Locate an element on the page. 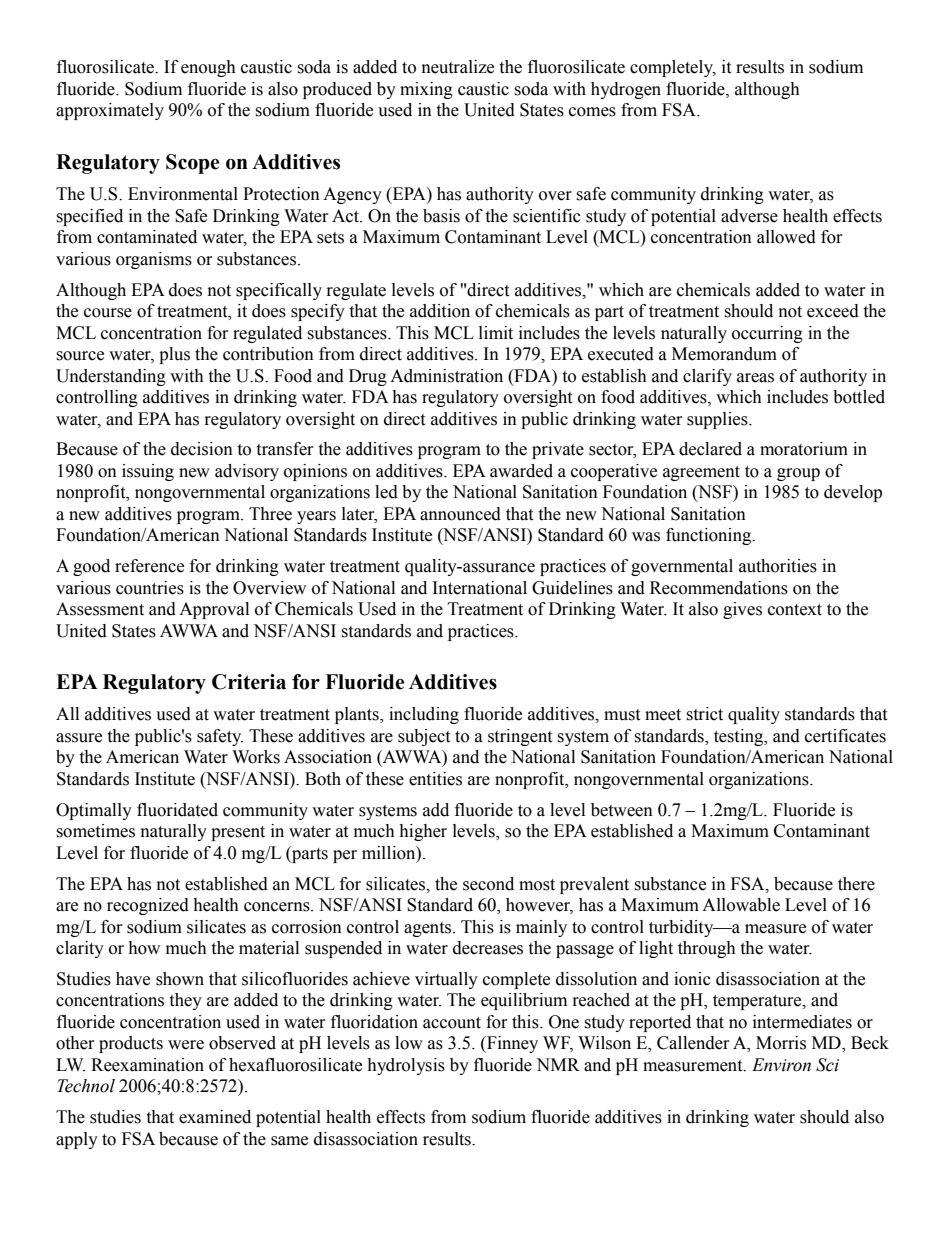 This page has width=952, height=1233. mixing is located at coordinates (426, 90).
